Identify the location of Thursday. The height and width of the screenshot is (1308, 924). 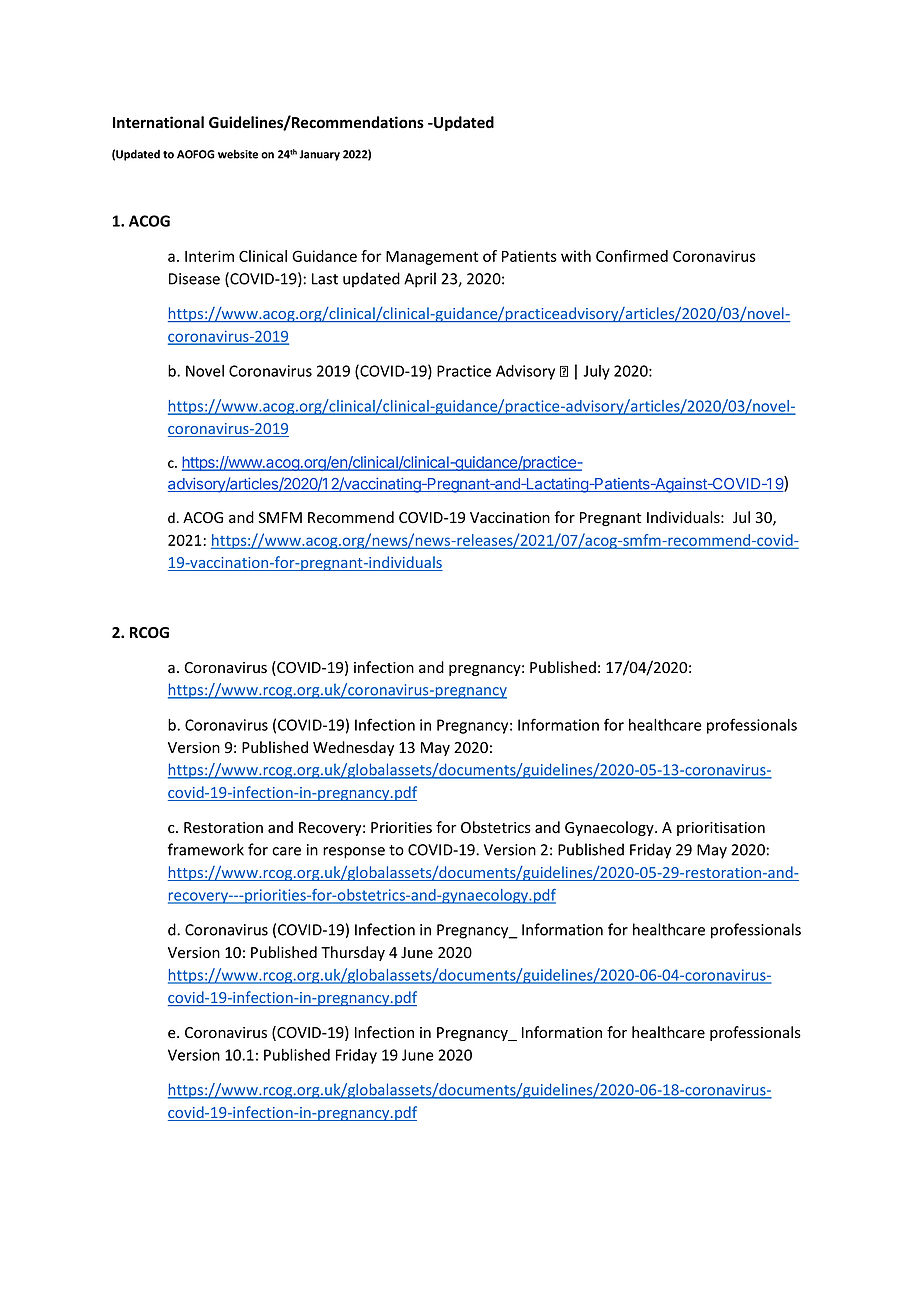
(353, 953).
